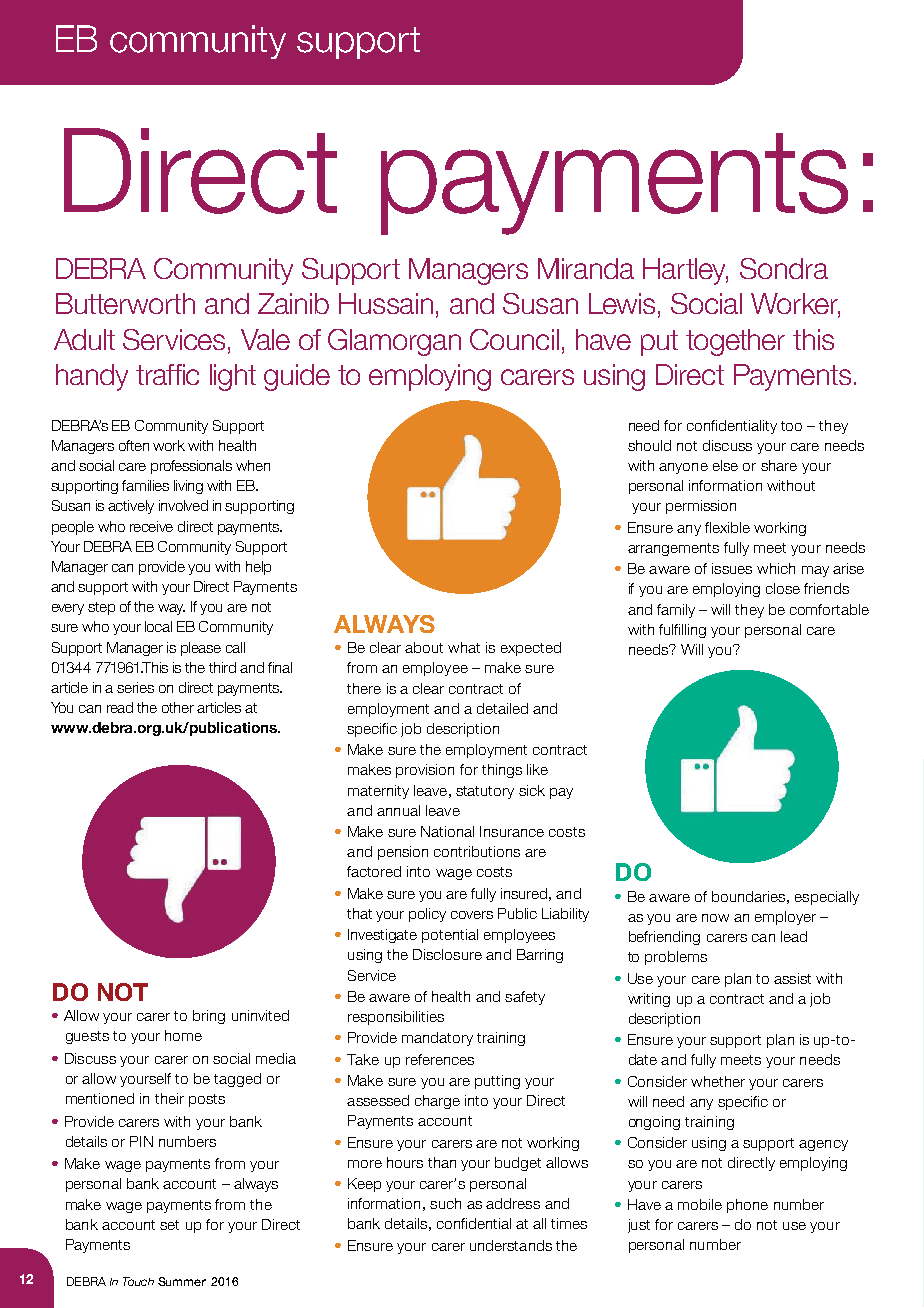 The image size is (924, 1308). Describe the element at coordinates (386, 303) in the screenshot. I see `Hussain` at that location.
